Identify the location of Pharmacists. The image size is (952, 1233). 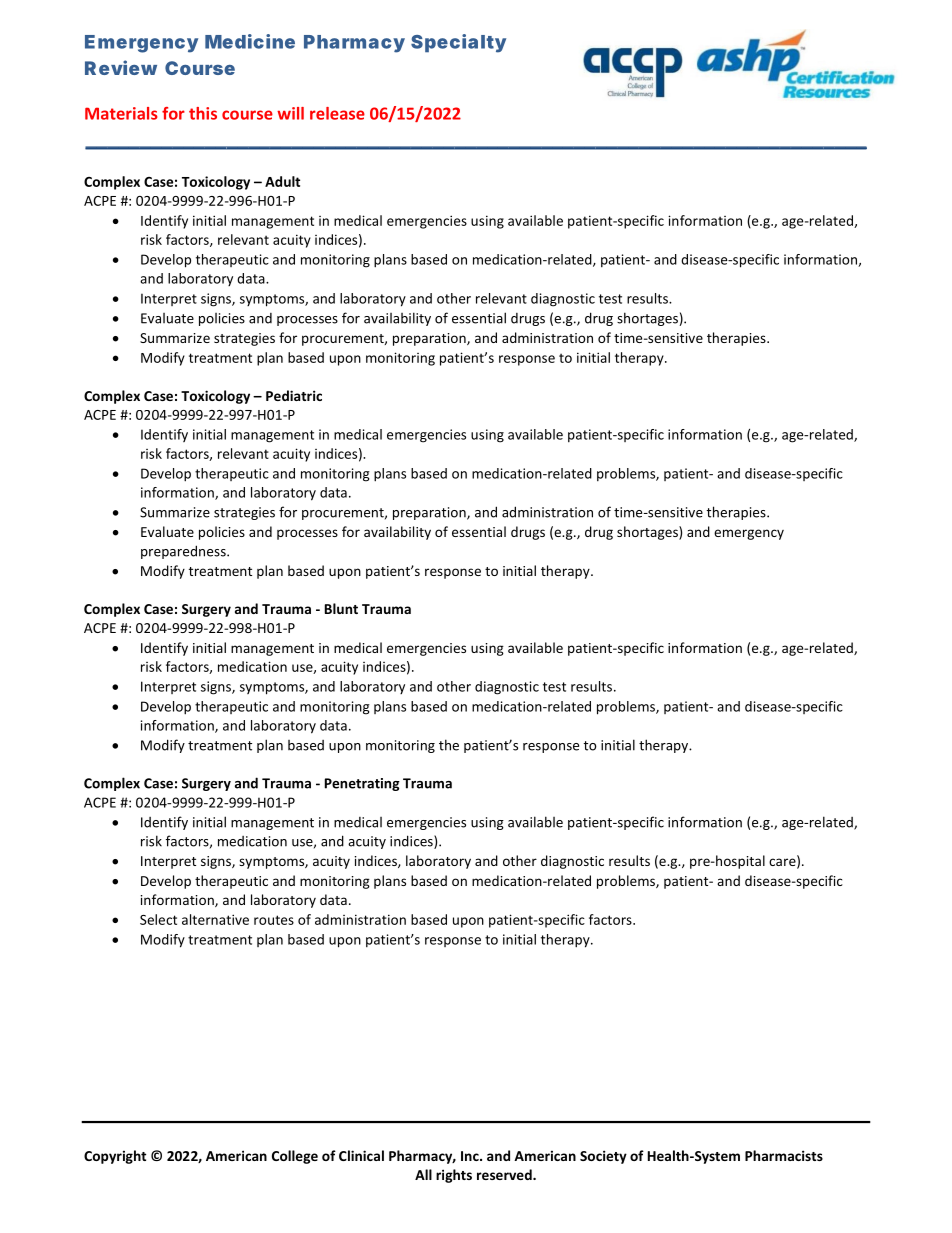
(784, 1155).
